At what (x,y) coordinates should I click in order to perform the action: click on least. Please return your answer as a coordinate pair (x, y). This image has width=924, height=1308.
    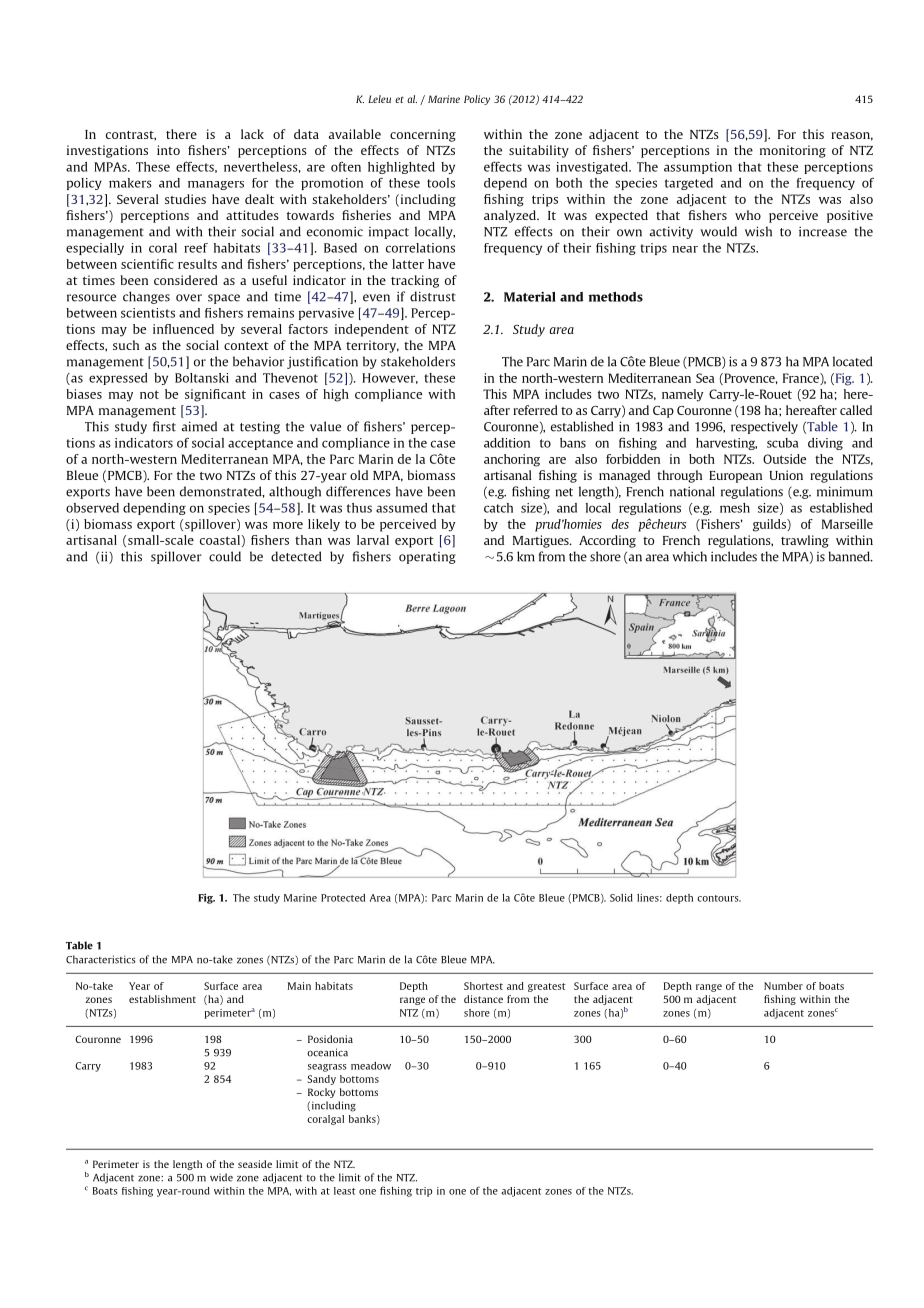
    Looking at the image, I should click on (345, 1191).
